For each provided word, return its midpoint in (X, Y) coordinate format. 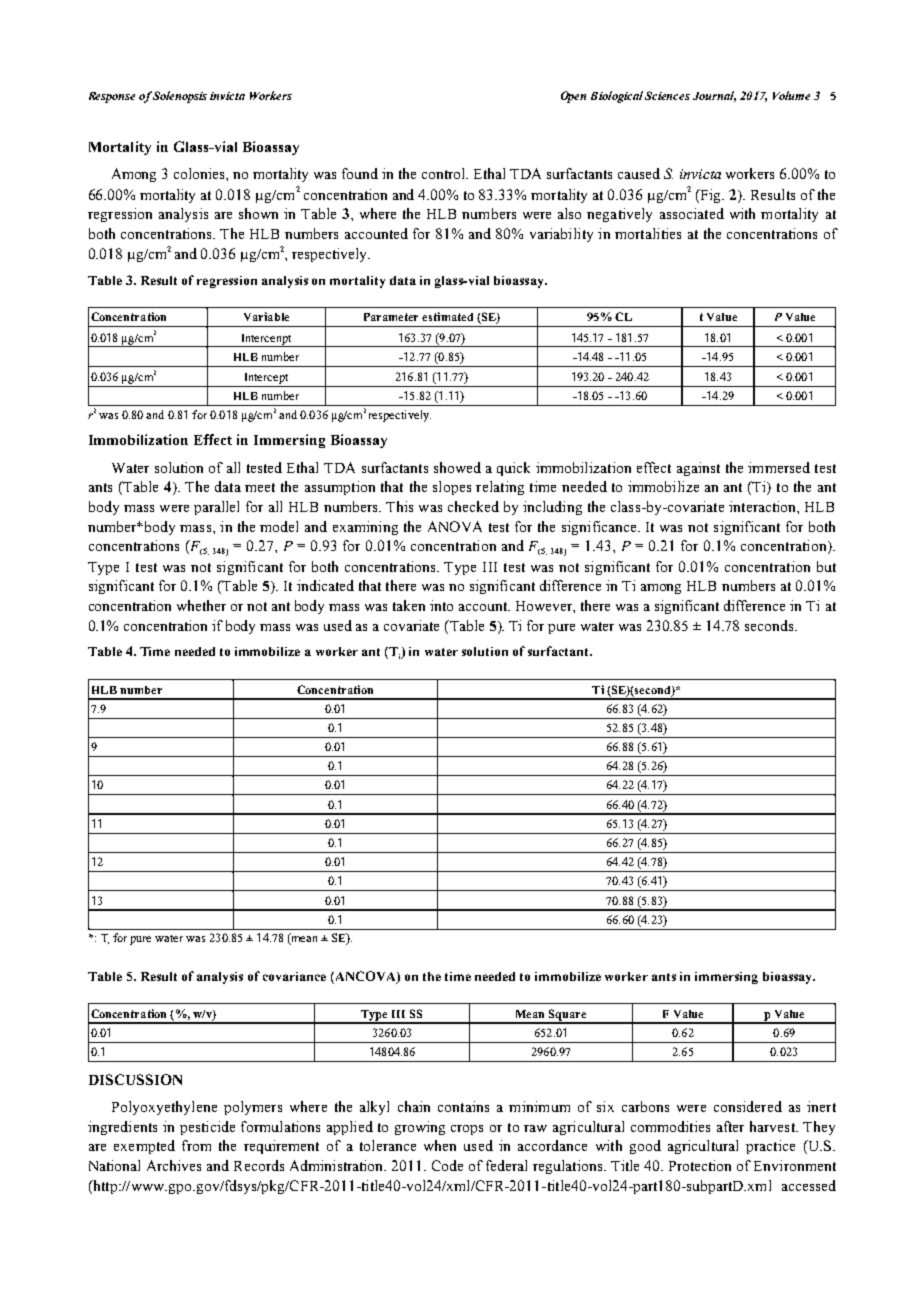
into (441, 605)
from (196, 1145)
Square (568, 1016)
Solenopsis (180, 97)
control (445, 173)
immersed (779, 467)
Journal (714, 96)
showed (457, 467)
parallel (216, 508)
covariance (294, 976)
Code (447, 1165)
